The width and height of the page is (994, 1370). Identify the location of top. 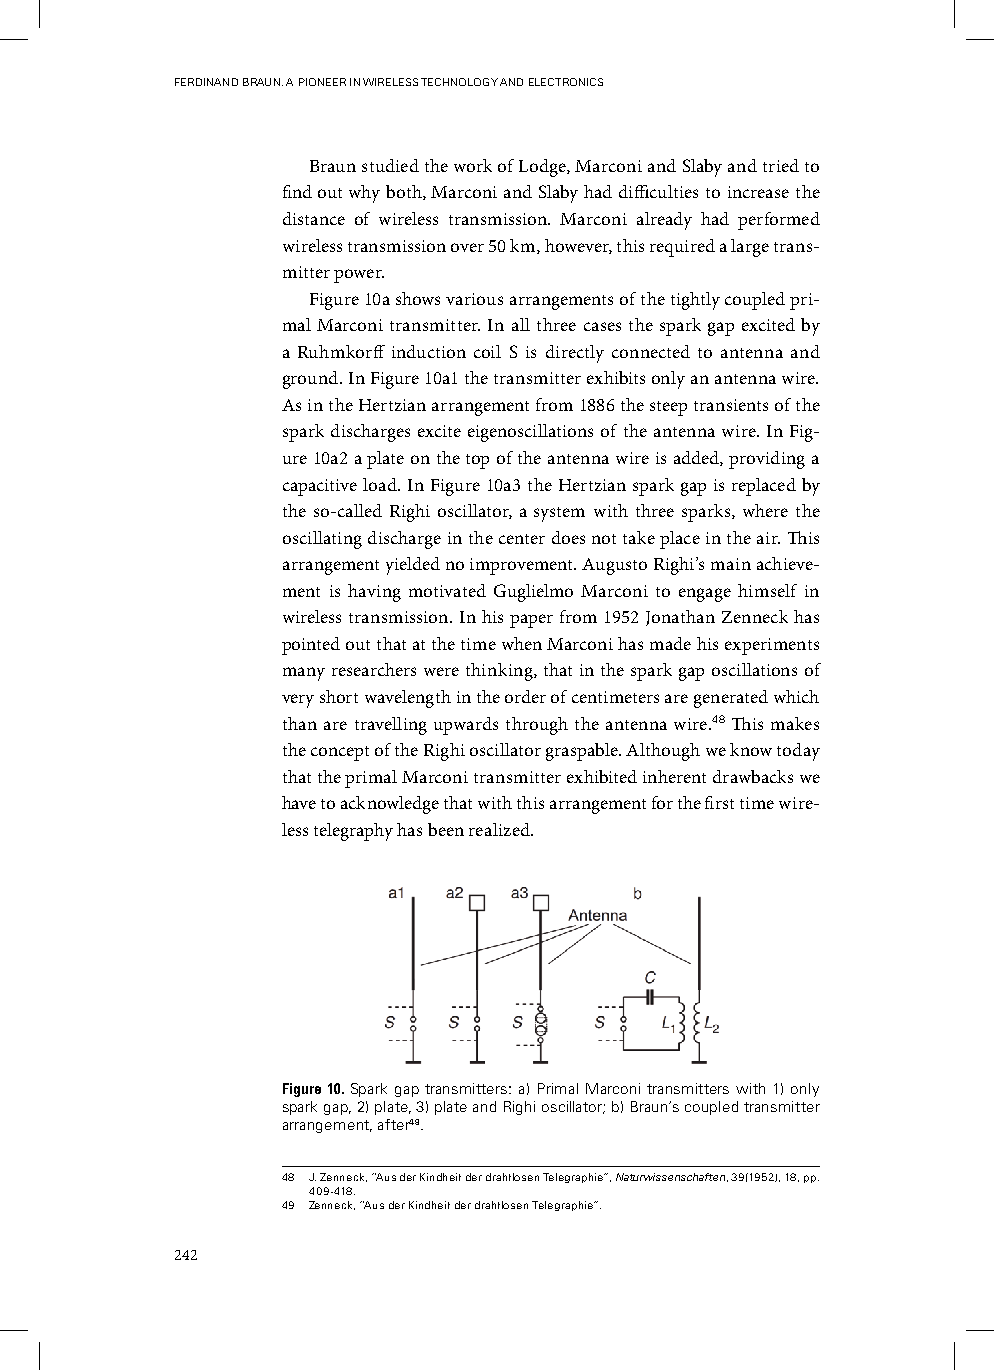
(477, 461).
